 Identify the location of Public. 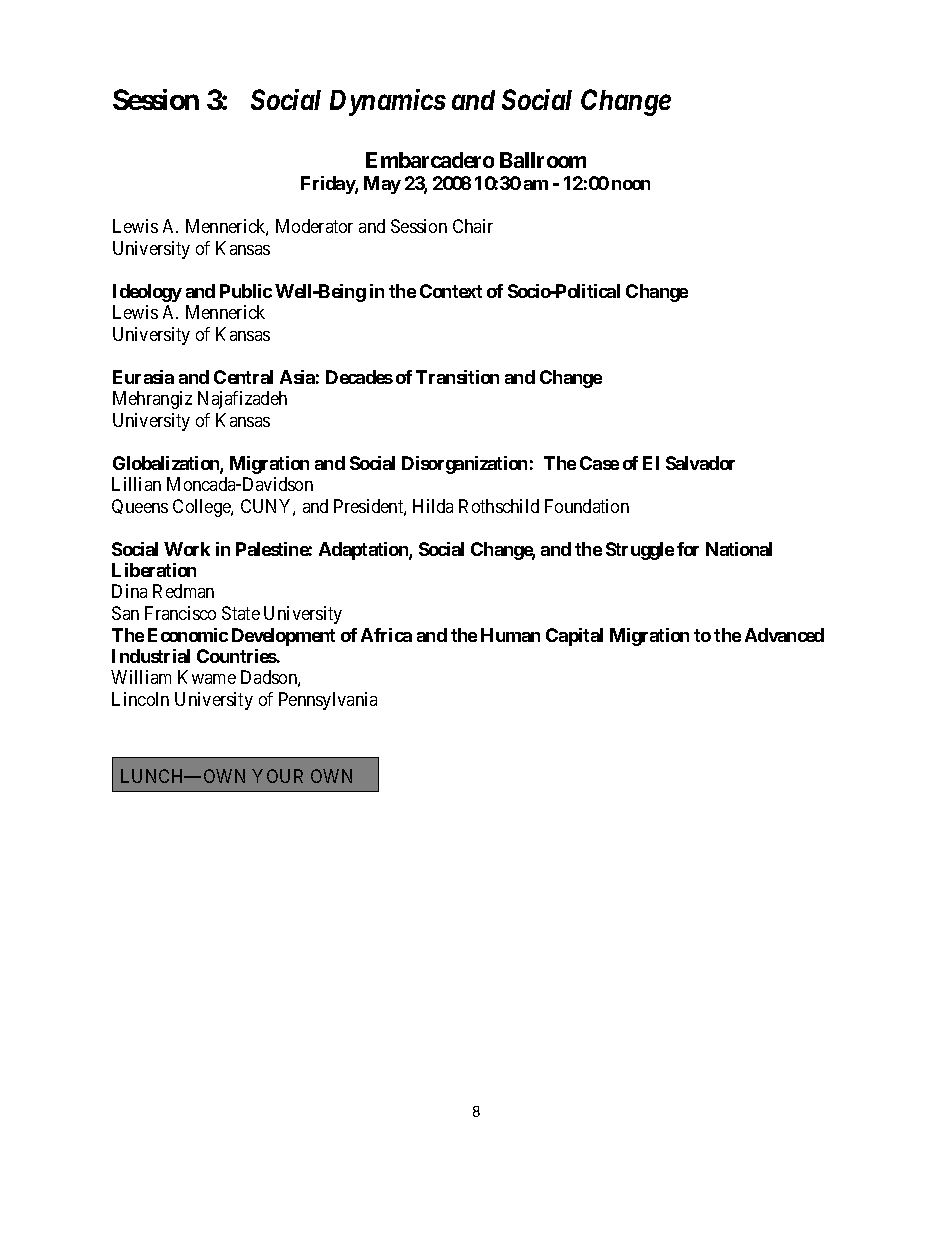
(246, 291).
